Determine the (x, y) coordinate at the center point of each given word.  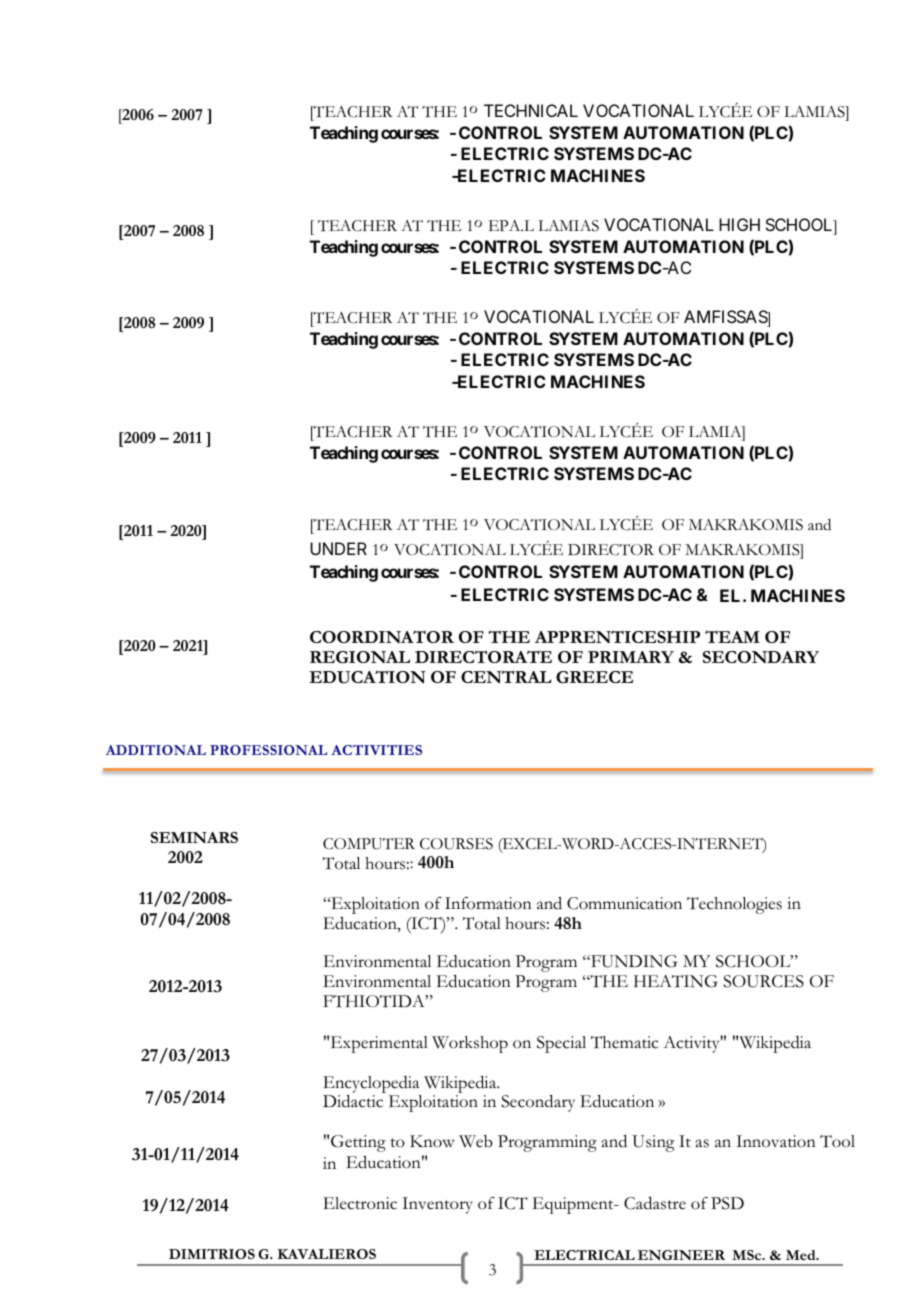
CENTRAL (506, 677)
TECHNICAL (531, 110)
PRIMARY (631, 657)
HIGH (739, 224)
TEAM (732, 636)
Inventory (437, 1205)
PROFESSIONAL (268, 750)
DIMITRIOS (212, 1254)
